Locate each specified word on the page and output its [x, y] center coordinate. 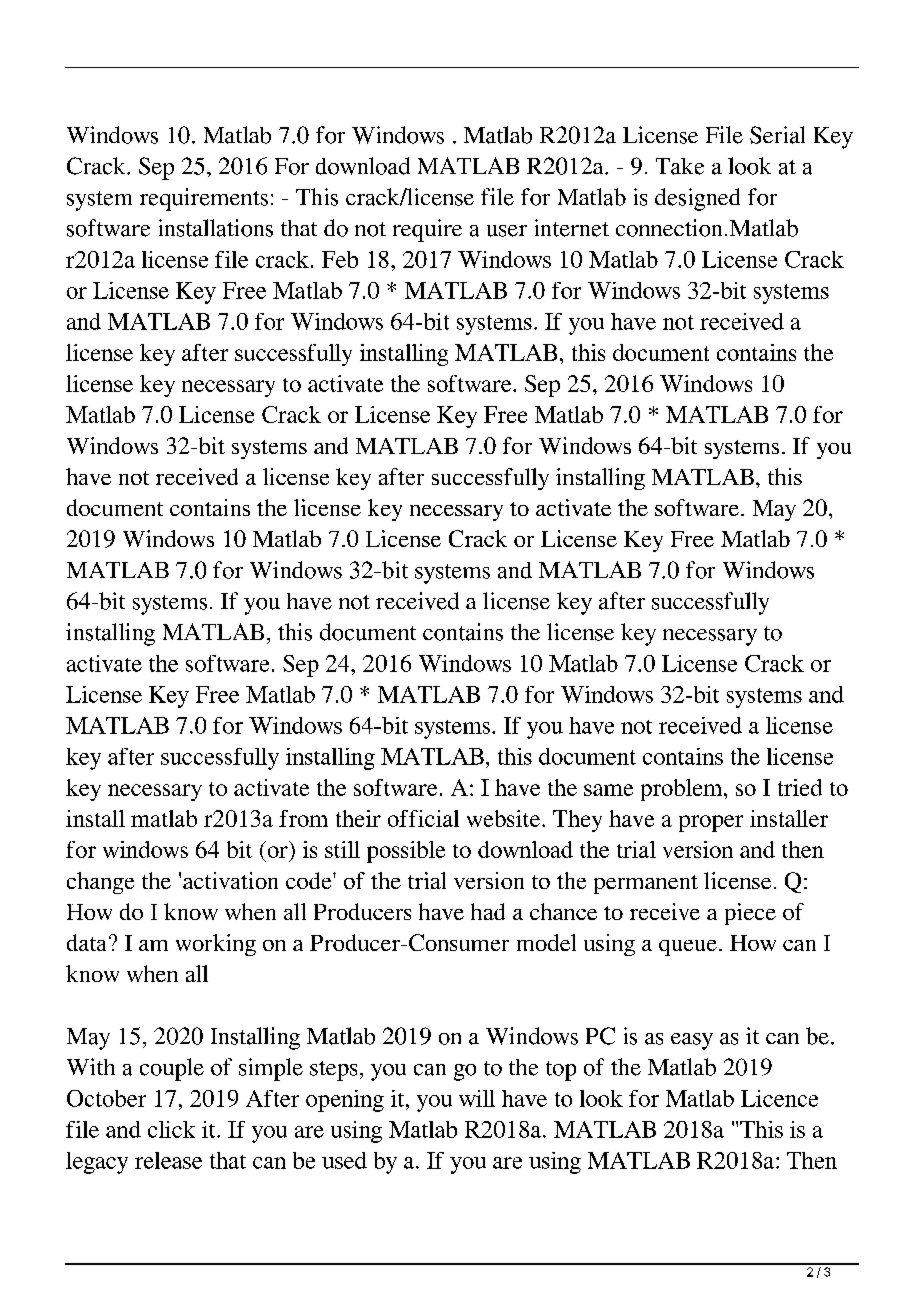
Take [680, 166]
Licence [779, 1098]
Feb [340, 259]
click [171, 1129]
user [507, 231]
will [477, 1098]
